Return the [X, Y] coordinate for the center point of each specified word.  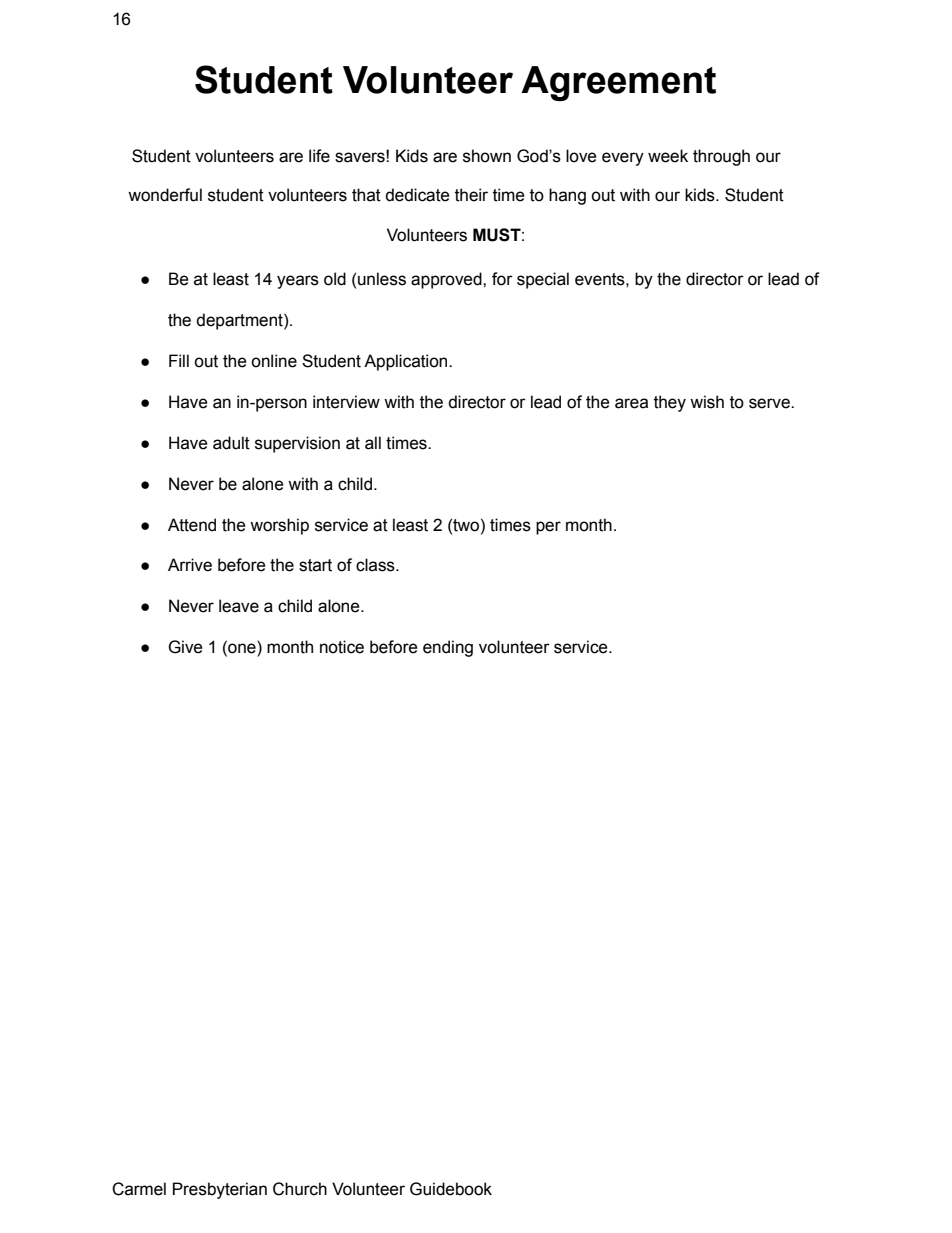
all [373, 443]
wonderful [165, 195]
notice [342, 647]
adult [231, 443]
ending [448, 648]
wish [707, 402]
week [668, 156]
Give [185, 647]
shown [487, 156]
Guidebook [451, 1189]
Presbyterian [220, 1190]
